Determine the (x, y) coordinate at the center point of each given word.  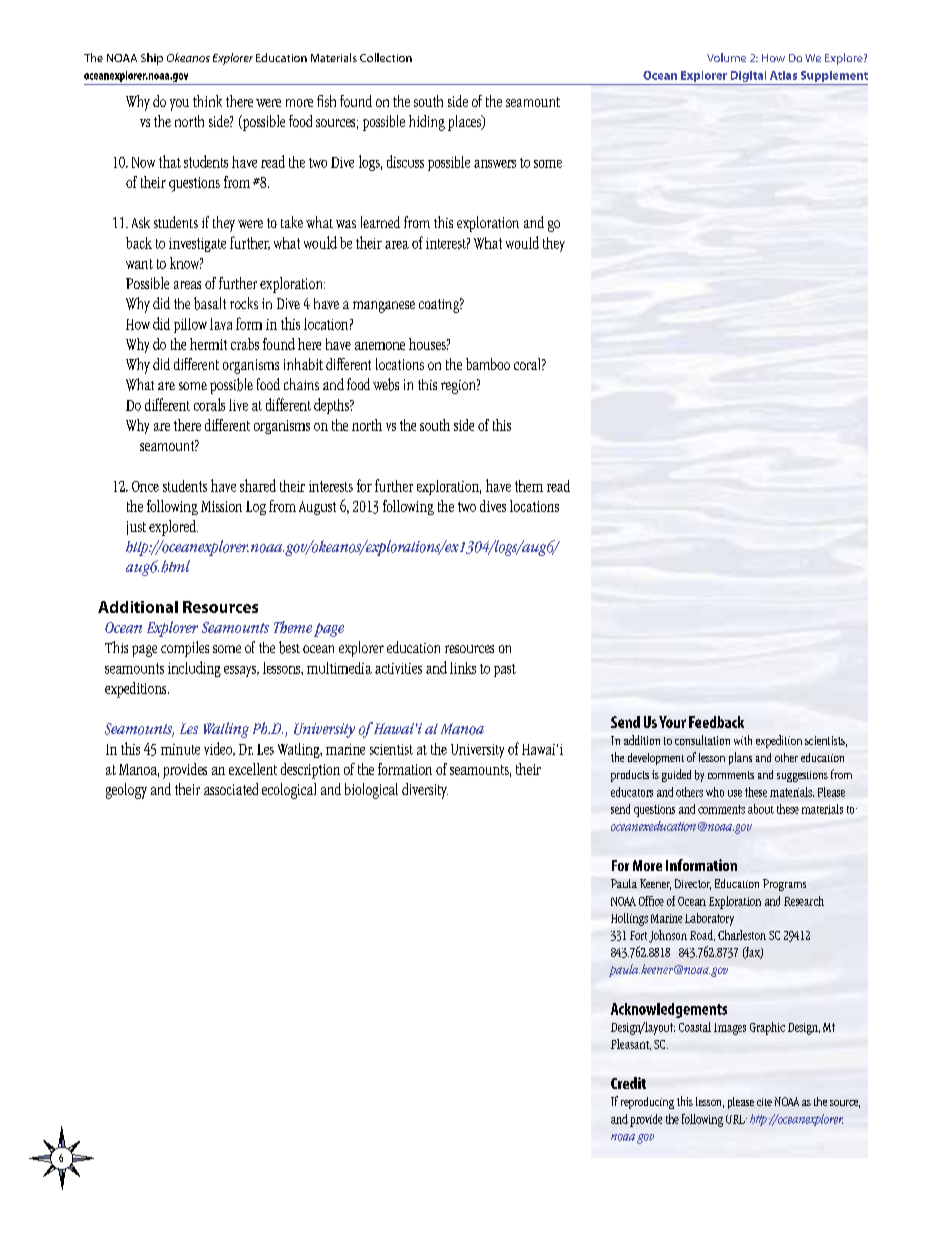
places (465, 123)
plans (740, 758)
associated (231, 789)
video (219, 749)
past (505, 670)
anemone (380, 346)
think (207, 101)
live (238, 405)
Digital (748, 76)
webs (386, 384)
